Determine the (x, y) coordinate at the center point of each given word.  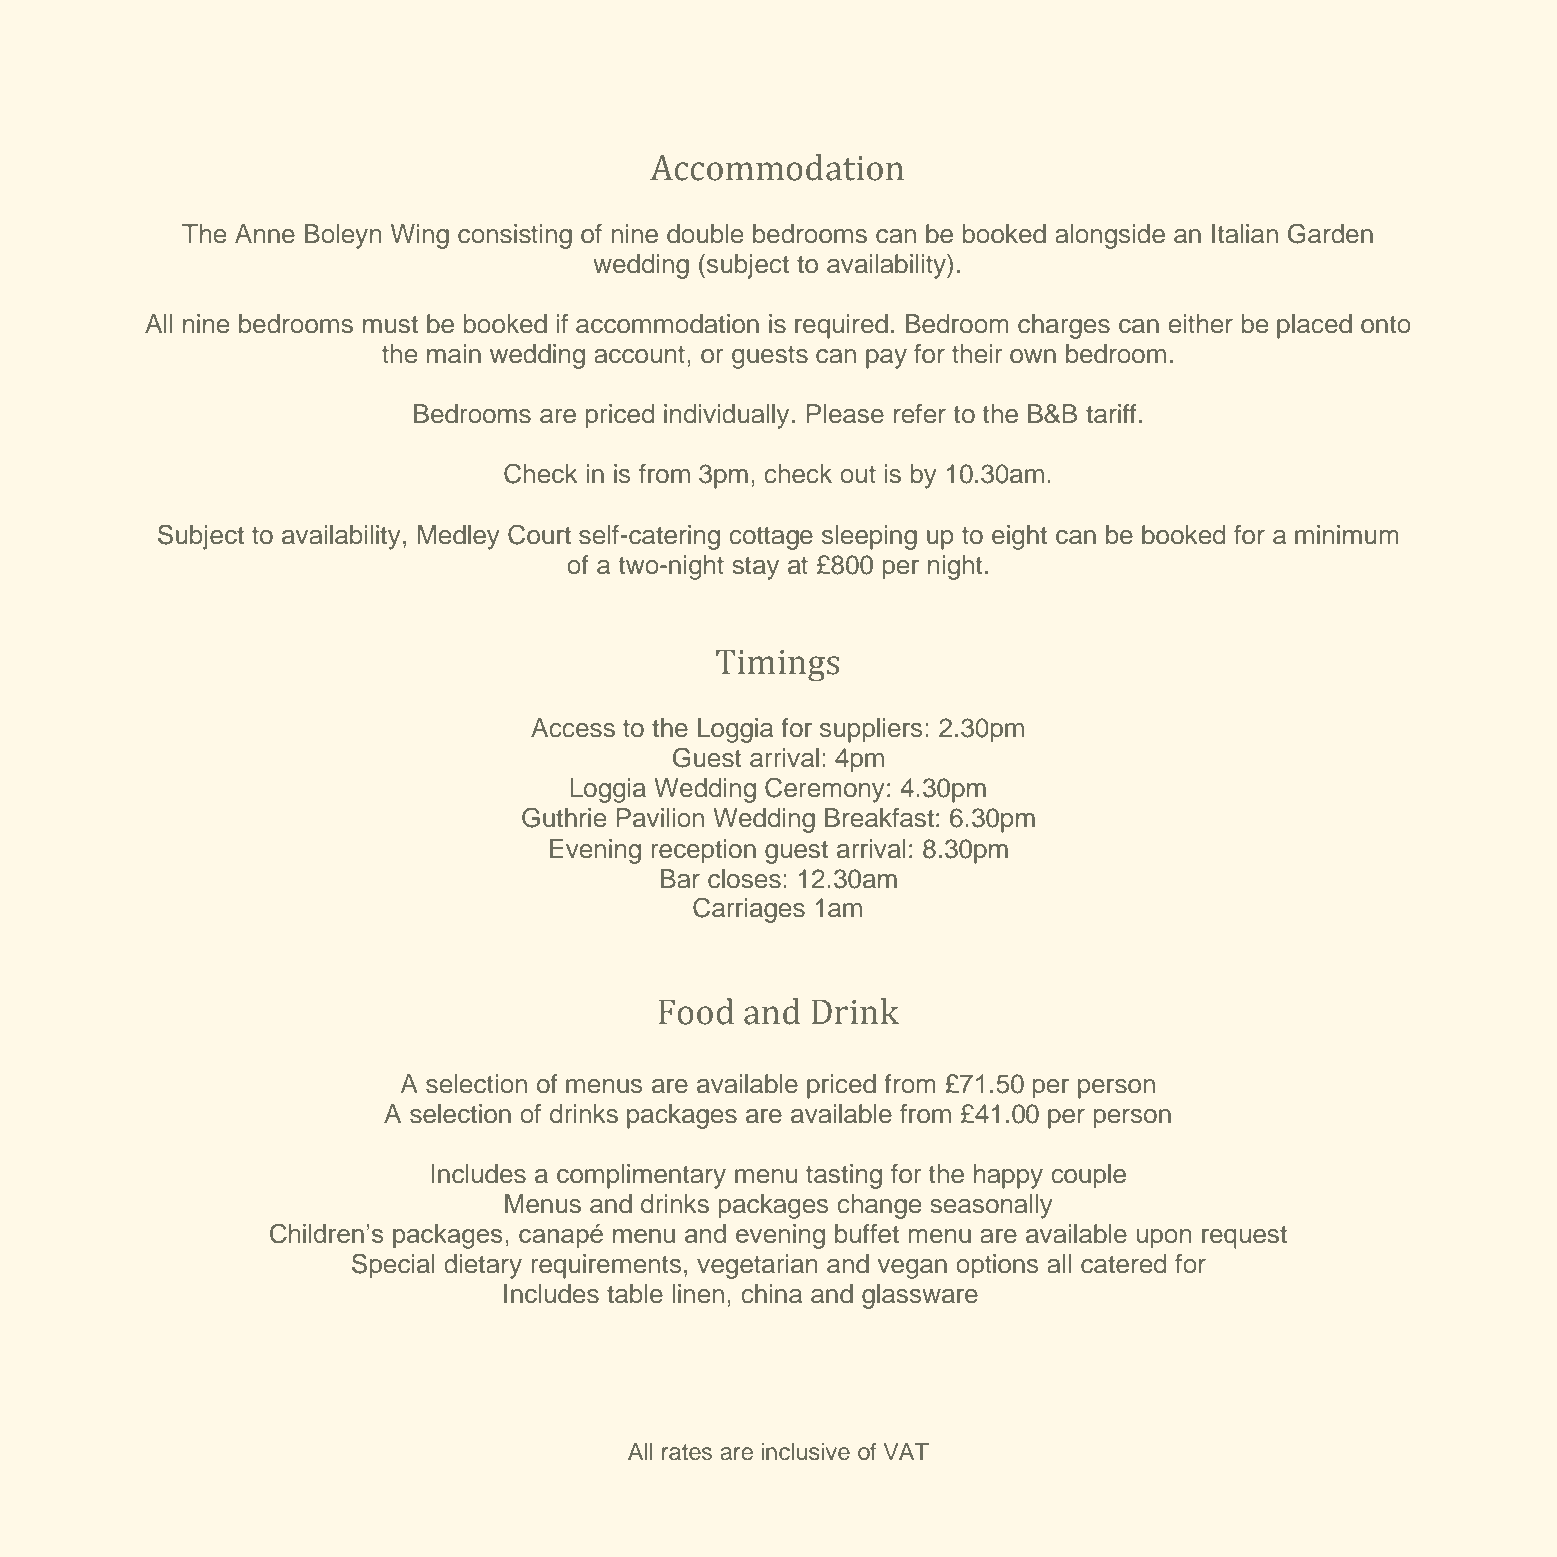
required (841, 326)
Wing (420, 236)
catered (1123, 1264)
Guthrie (564, 817)
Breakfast (879, 818)
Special (393, 1266)
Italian (1245, 234)
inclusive (805, 1452)
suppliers (871, 730)
